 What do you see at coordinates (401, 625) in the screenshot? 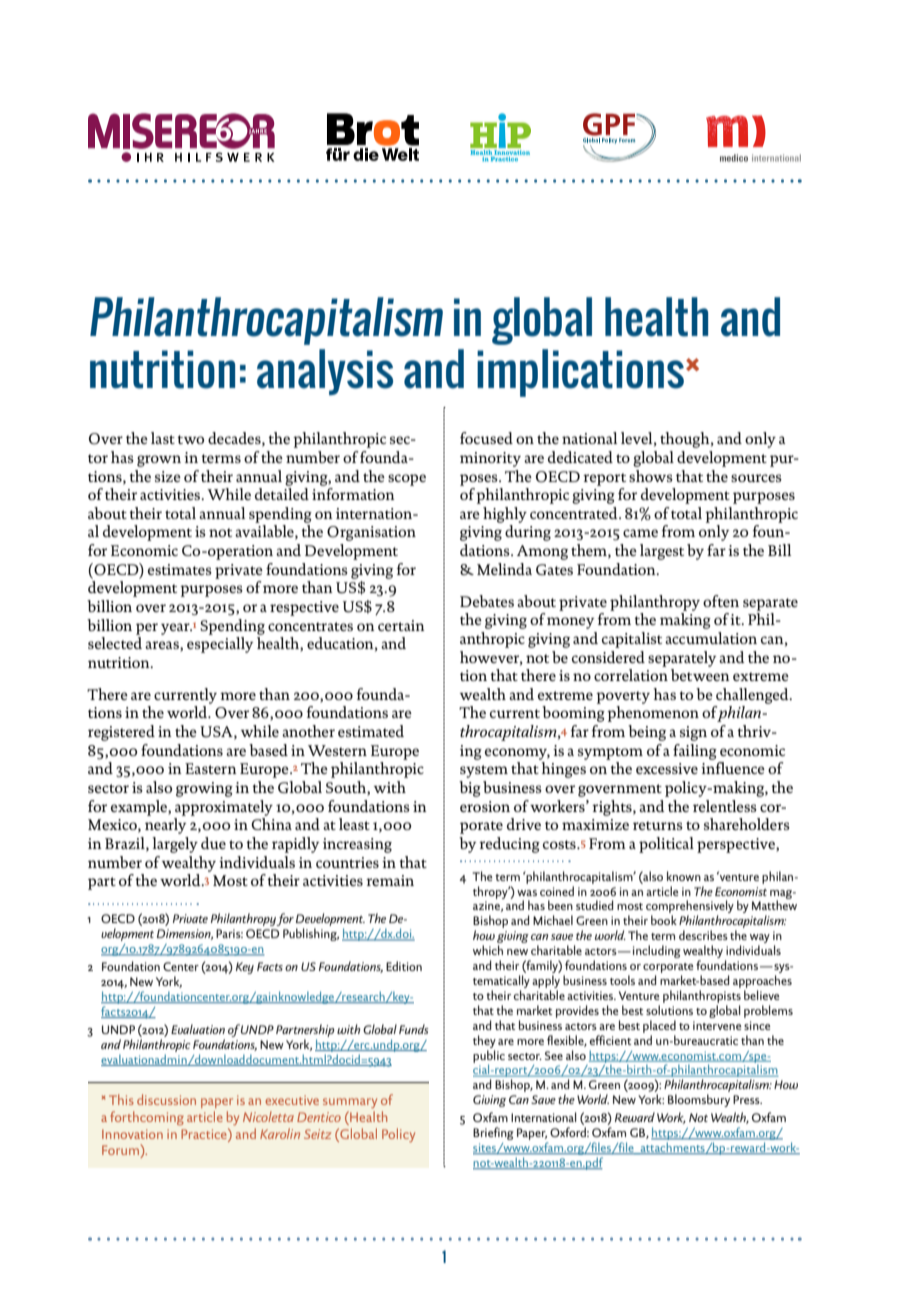
I see `certain` at bounding box center [401, 625].
